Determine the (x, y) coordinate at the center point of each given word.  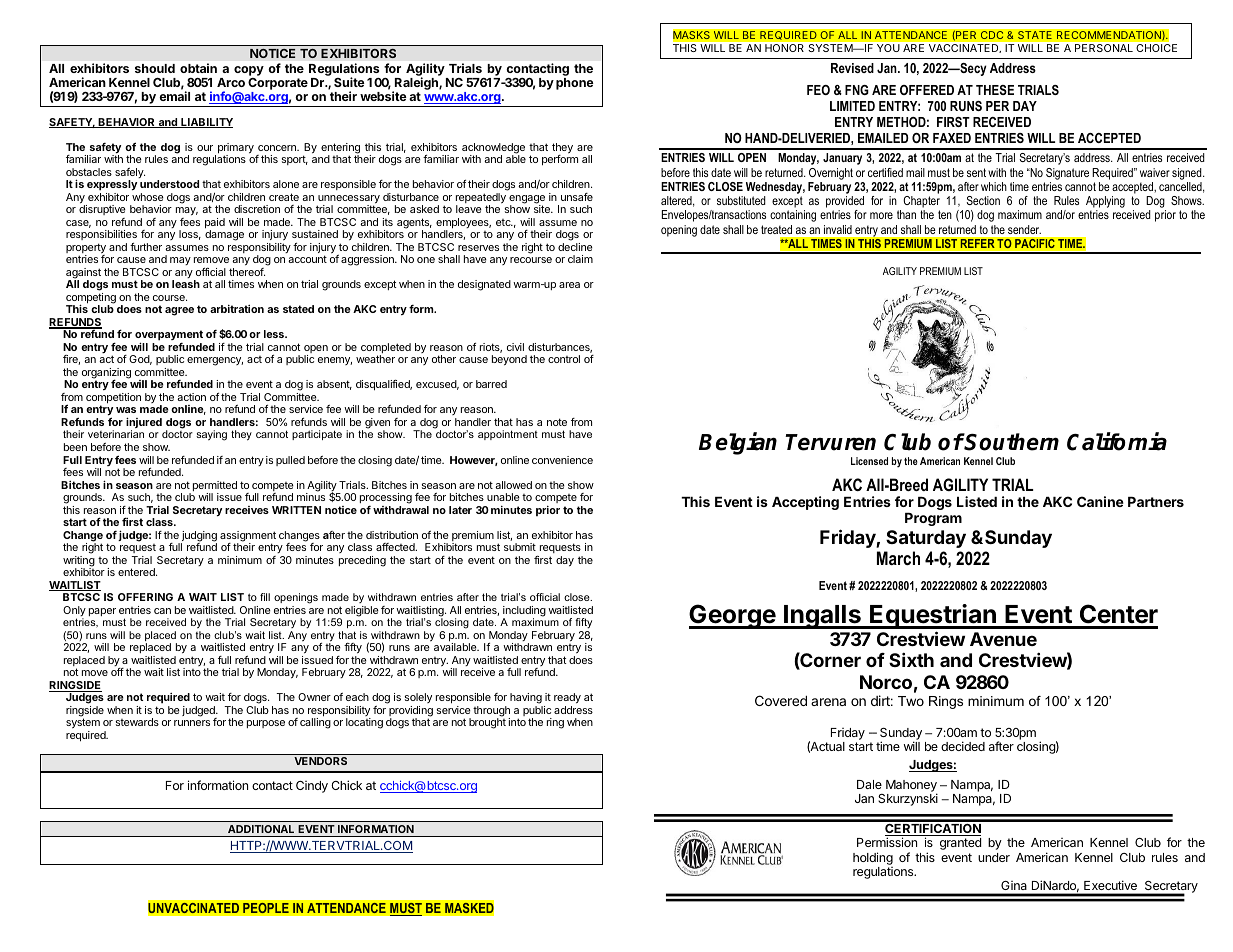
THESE (995, 90)
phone (575, 84)
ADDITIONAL (261, 829)
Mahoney (911, 787)
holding (873, 860)
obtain (198, 68)
